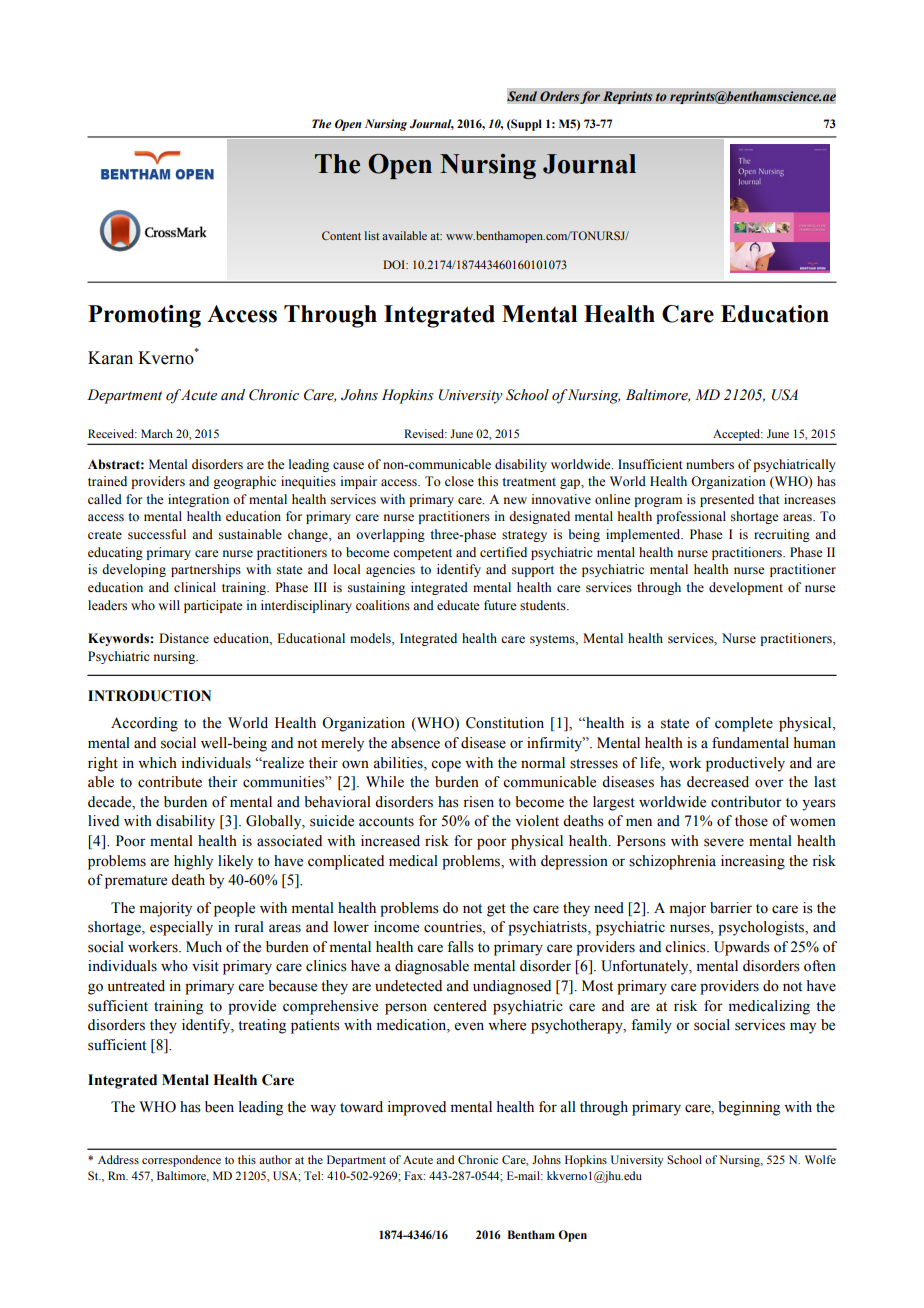 The width and height of the image is (924, 1308). Describe the element at coordinates (206, 570) in the image. I see `partnerships` at that location.
